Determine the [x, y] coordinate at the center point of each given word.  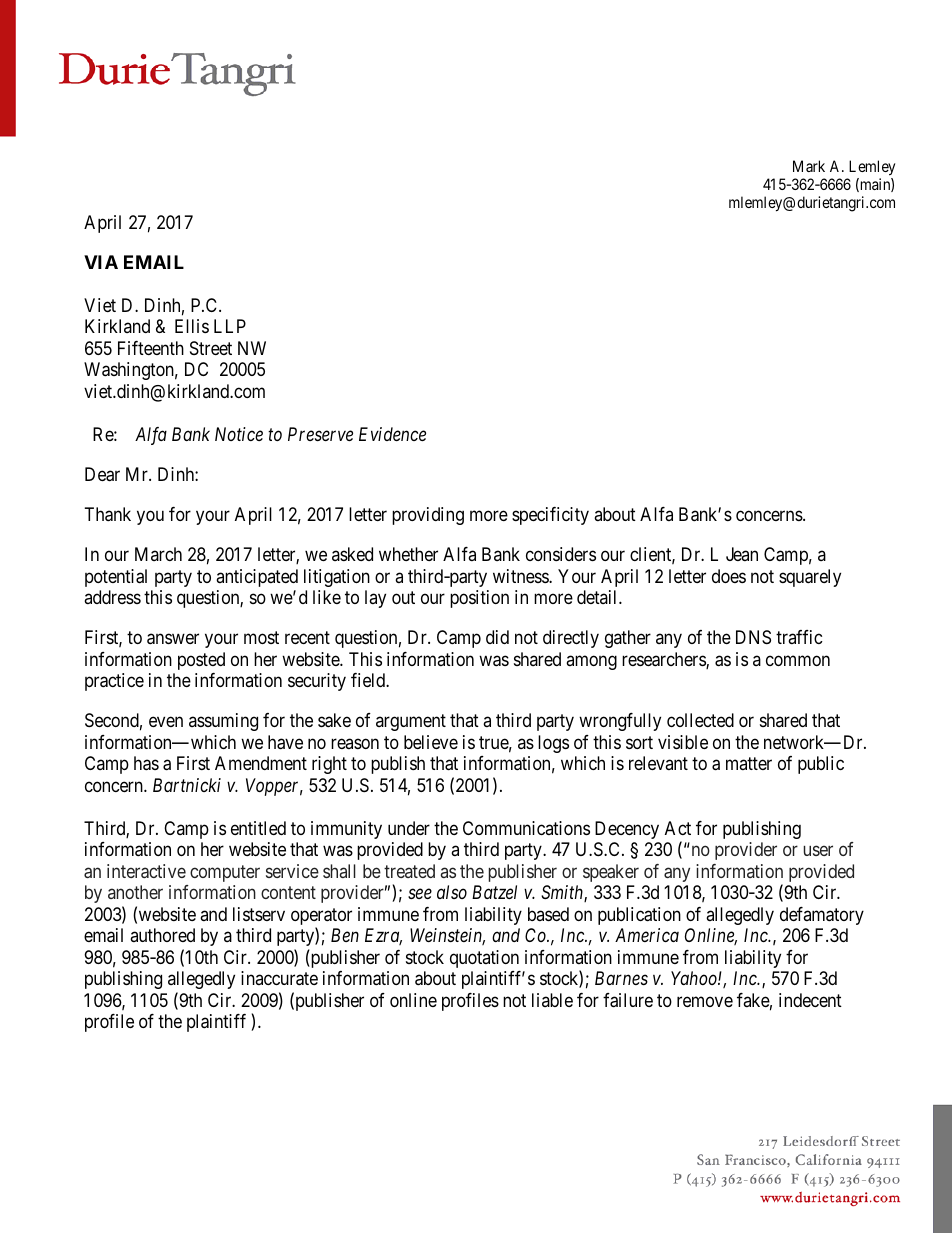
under [409, 828]
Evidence [392, 434]
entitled [258, 828]
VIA [101, 262]
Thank [108, 514]
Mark [809, 166]
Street [211, 348]
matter [749, 764]
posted [201, 661]
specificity [550, 516]
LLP [230, 326]
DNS [753, 637]
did [497, 637]
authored [162, 935]
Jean [742, 554]
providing [428, 516]
